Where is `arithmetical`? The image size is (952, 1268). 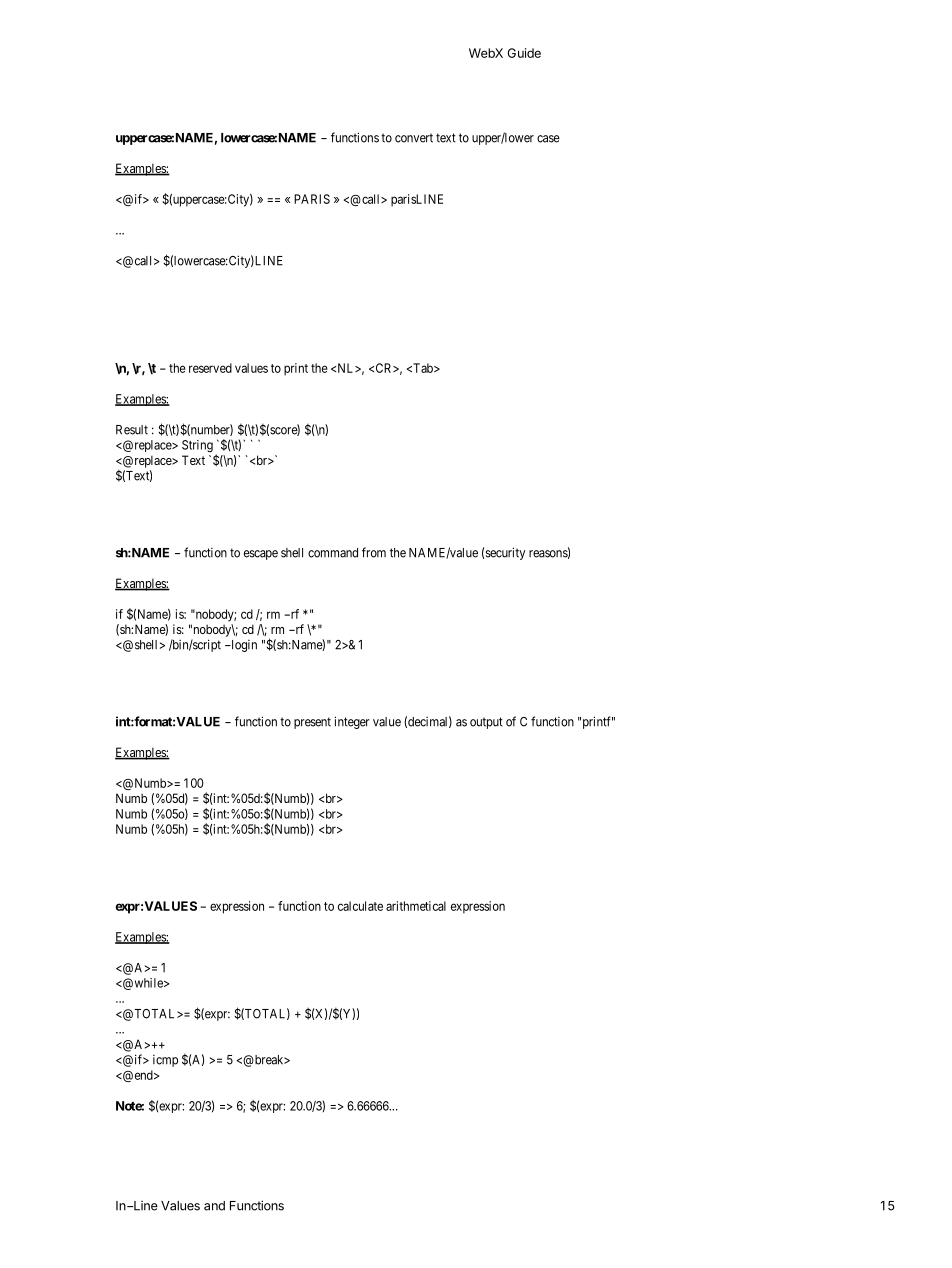 arithmetical is located at coordinates (416, 906).
